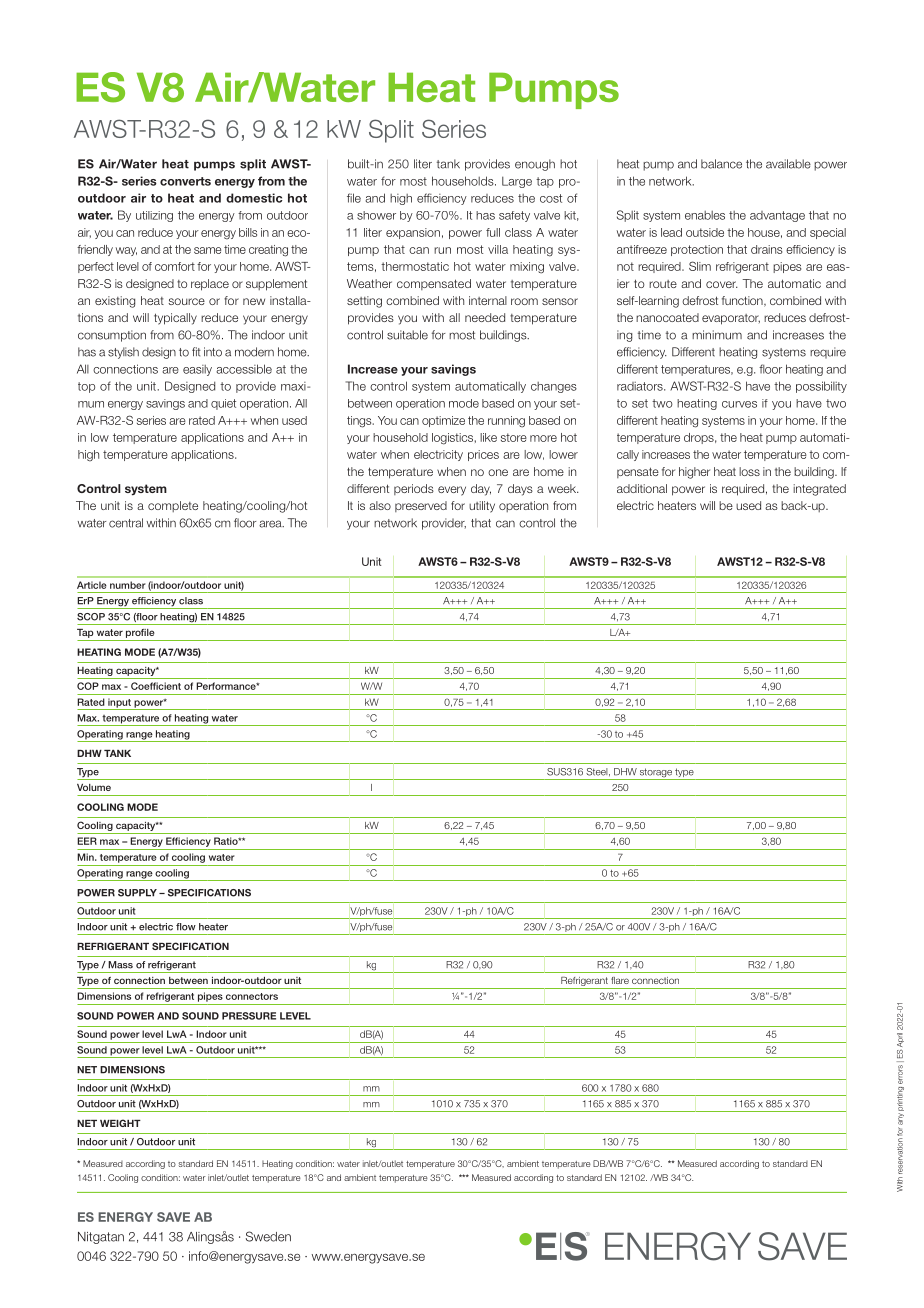 The width and height of the screenshot is (924, 1308). What do you see at coordinates (268, 1236) in the screenshot?
I see `Sweden` at bounding box center [268, 1236].
